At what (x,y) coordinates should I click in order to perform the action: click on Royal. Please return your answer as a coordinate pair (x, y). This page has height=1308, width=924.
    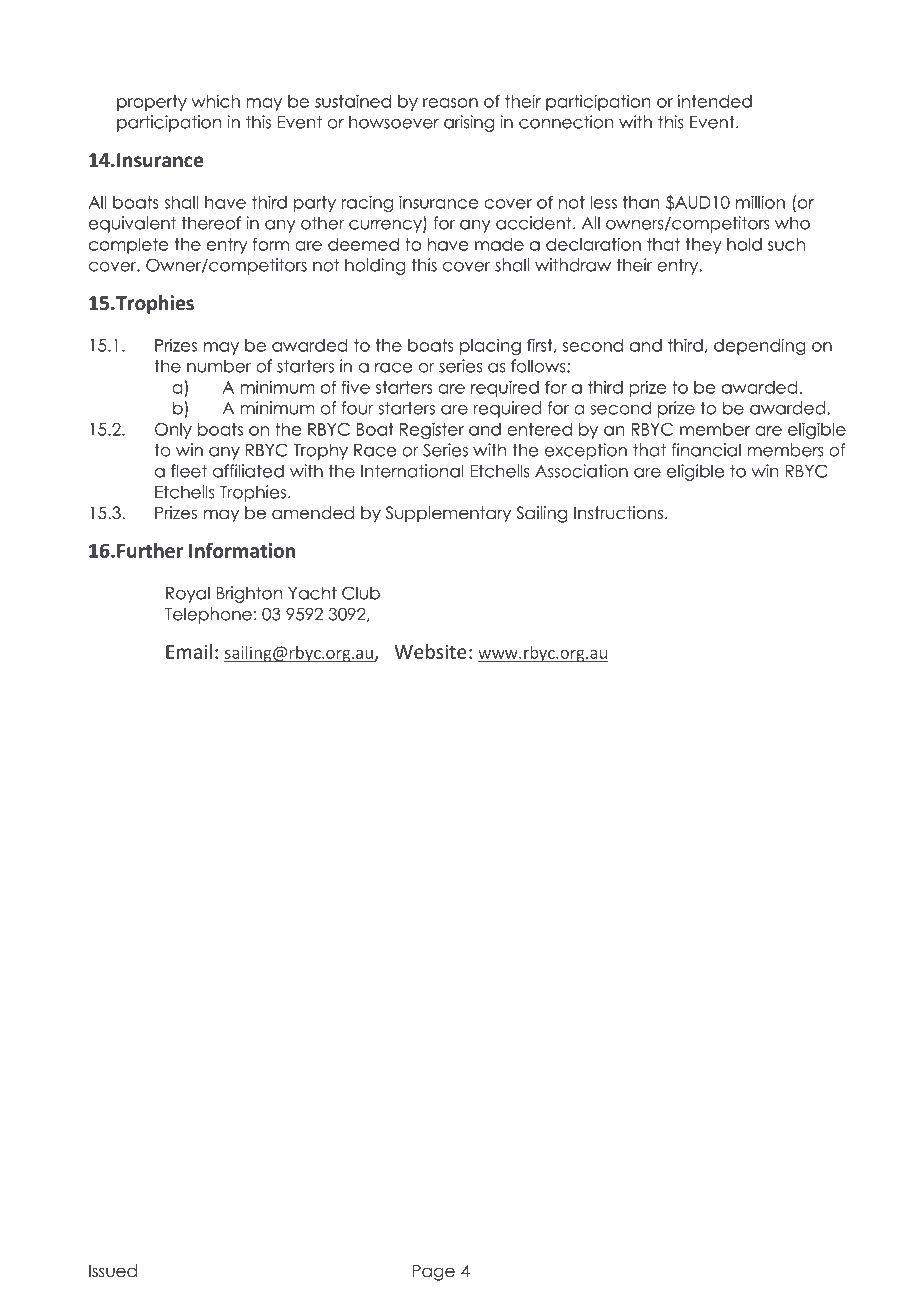
    Looking at the image, I should click on (188, 594).
